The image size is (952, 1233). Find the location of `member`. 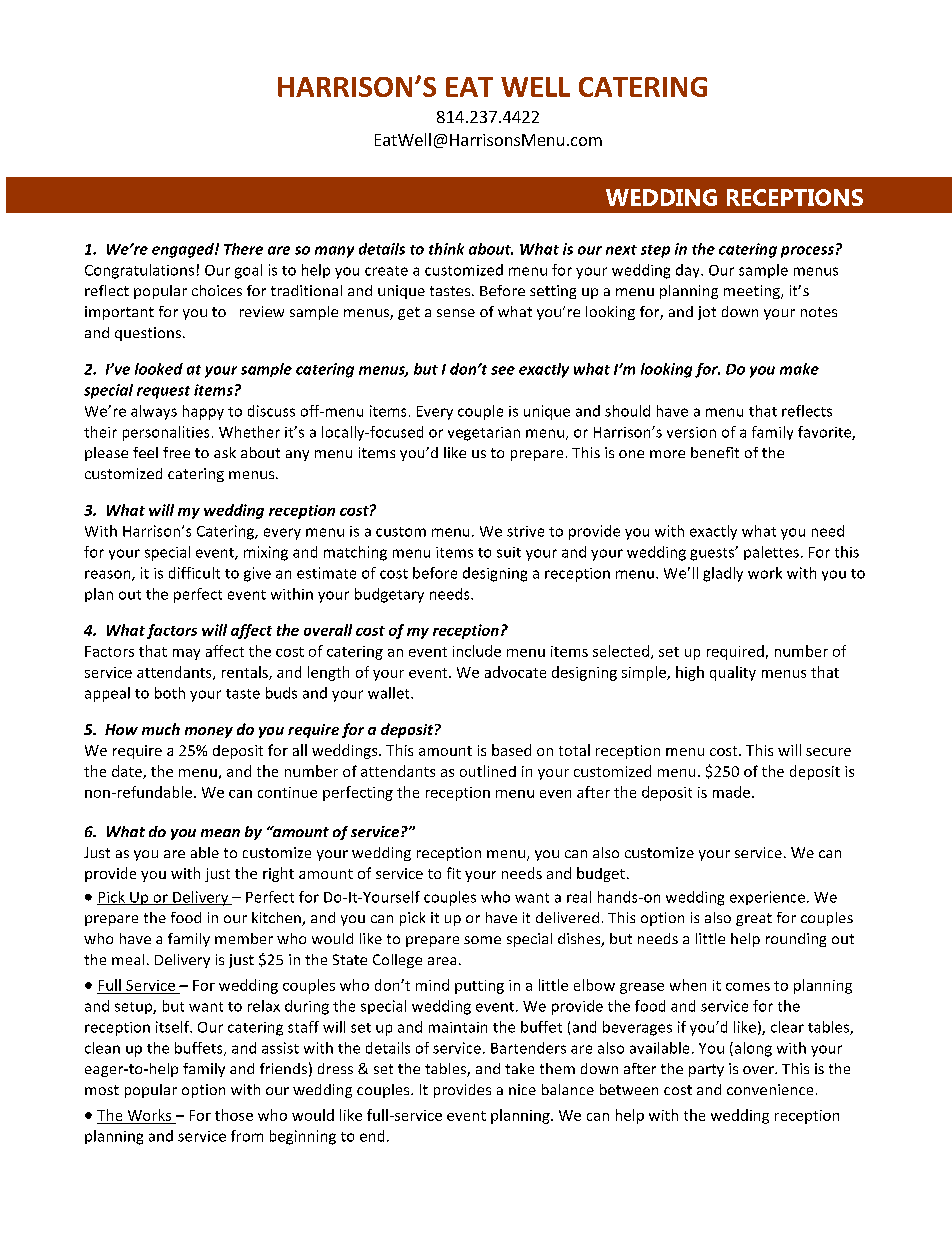

member is located at coordinates (244, 938).
